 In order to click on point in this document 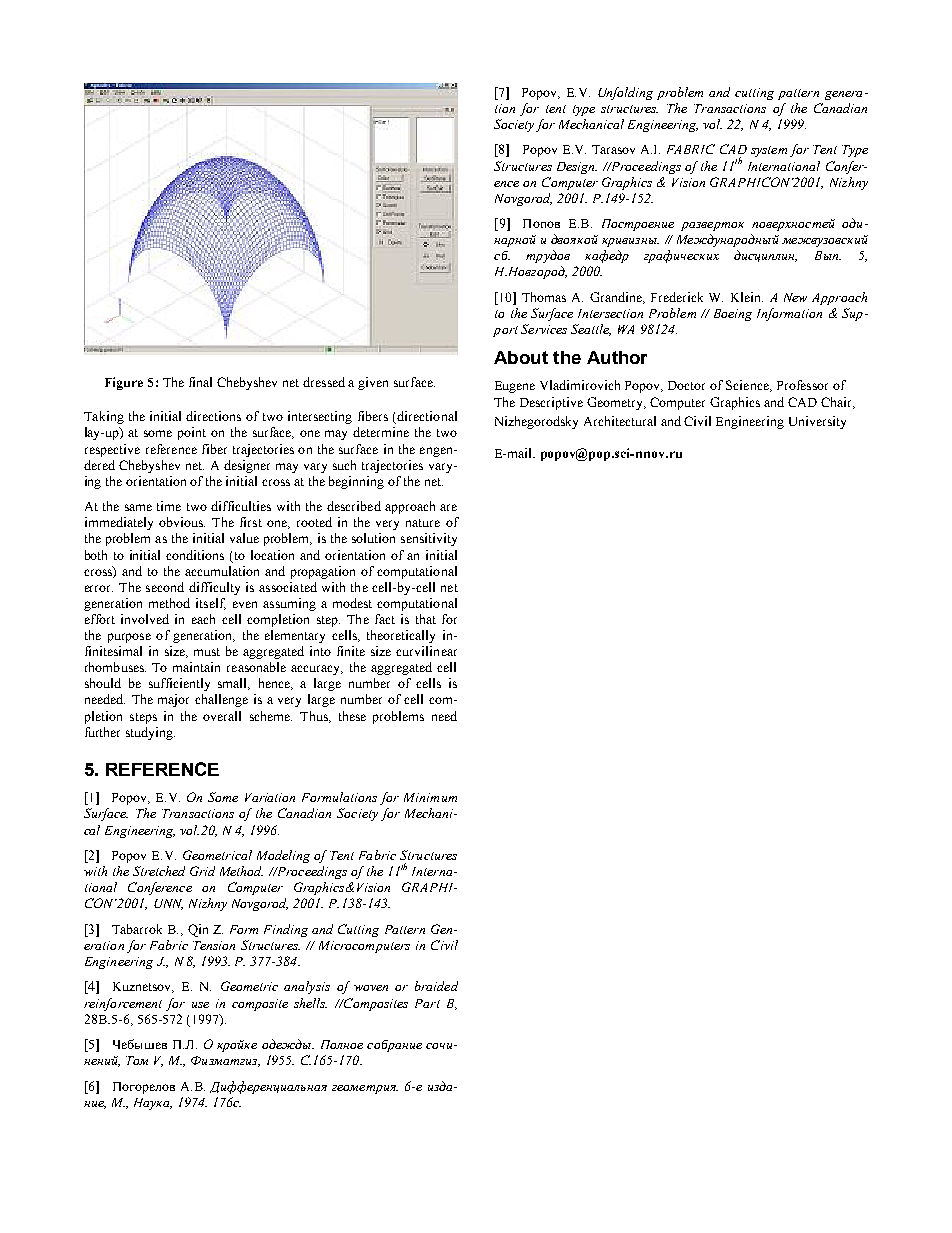, I will do `click(192, 433)`.
